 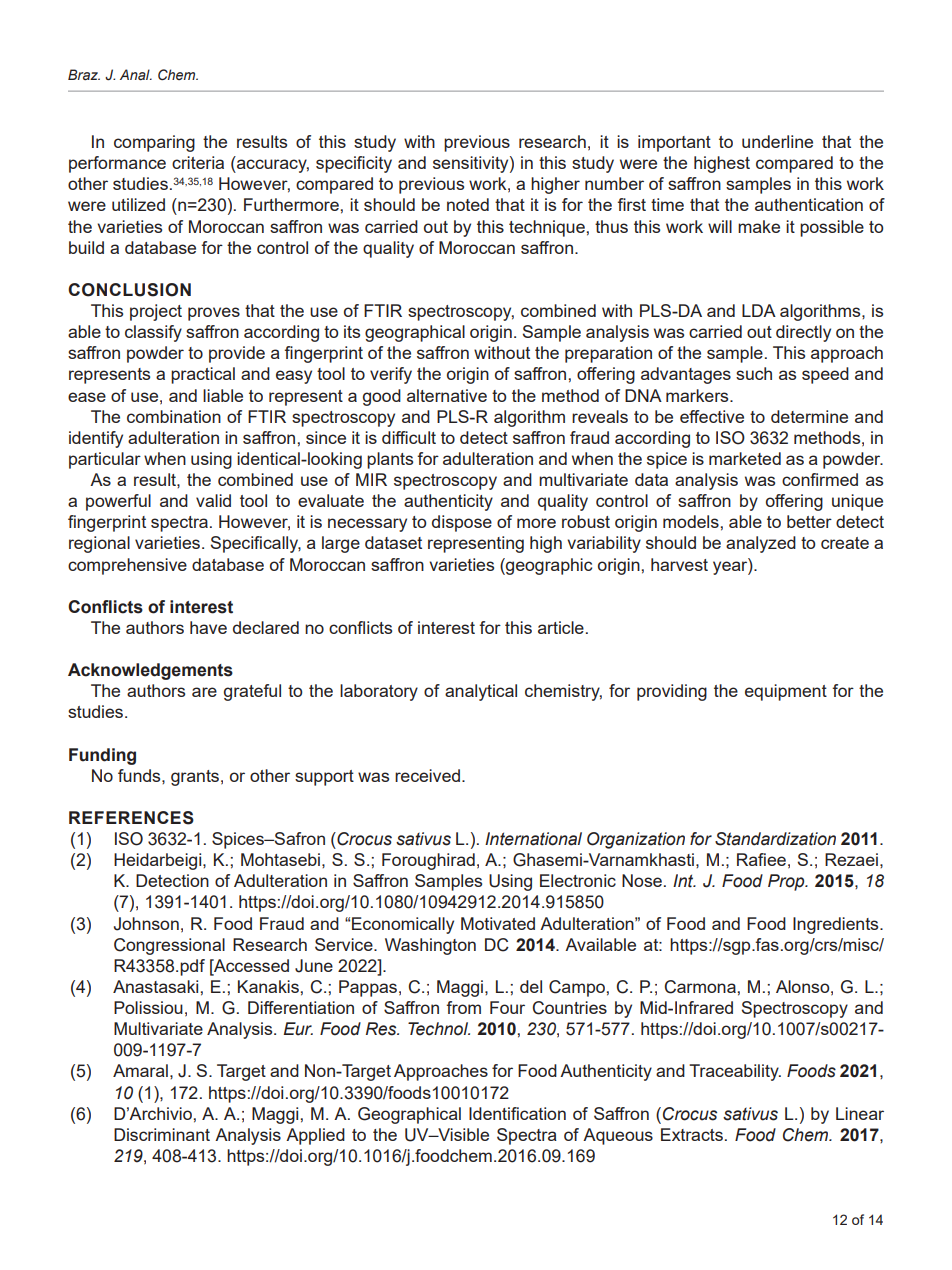 What do you see at coordinates (754, 373) in the image?
I see `such` at bounding box center [754, 373].
